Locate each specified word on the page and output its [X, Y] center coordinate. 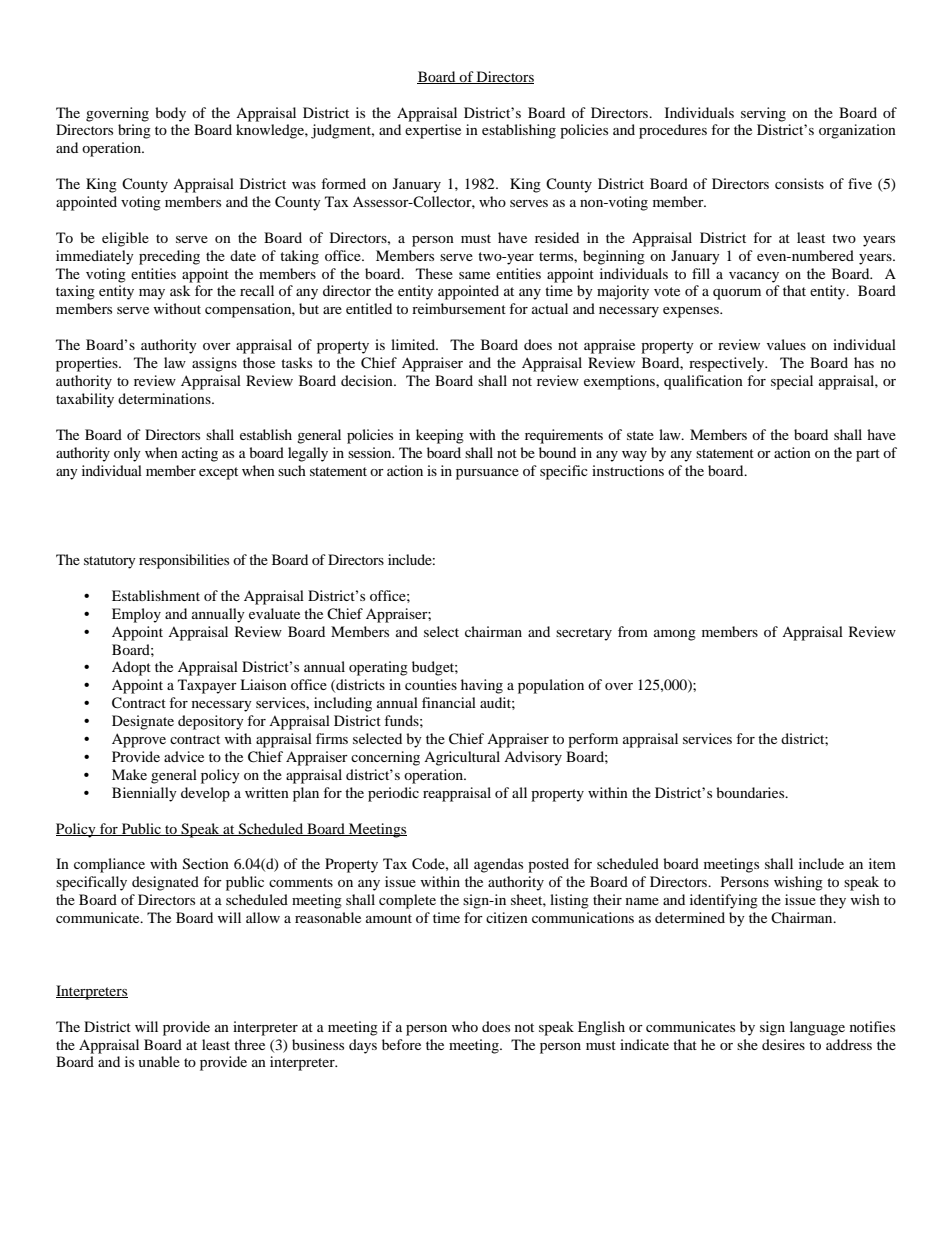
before [401, 1044]
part [868, 455]
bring [134, 131]
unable [159, 1061]
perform [593, 740]
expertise [433, 131]
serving [763, 114]
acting [200, 454]
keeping [440, 436]
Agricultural [462, 758]
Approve [139, 740]
